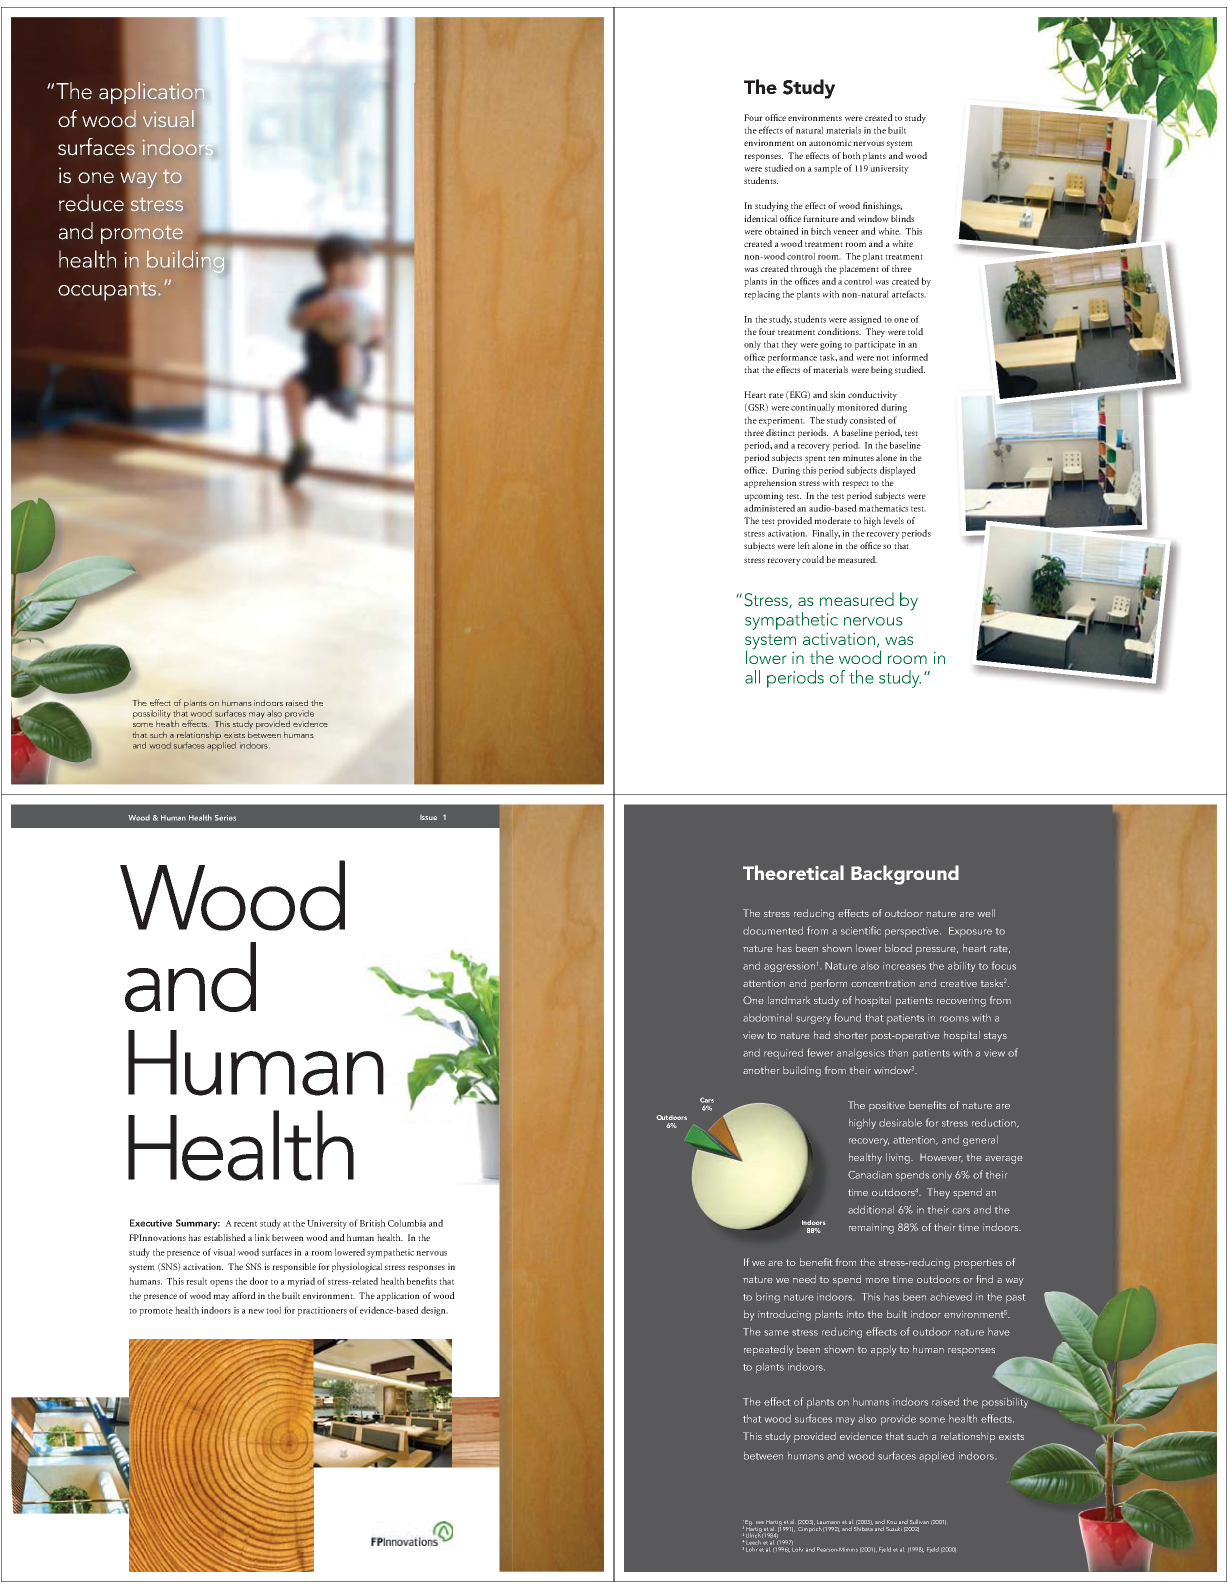 This screenshot has height=1589, width=1228. What do you see at coordinates (91, 203) in the screenshot?
I see `reduce` at bounding box center [91, 203].
